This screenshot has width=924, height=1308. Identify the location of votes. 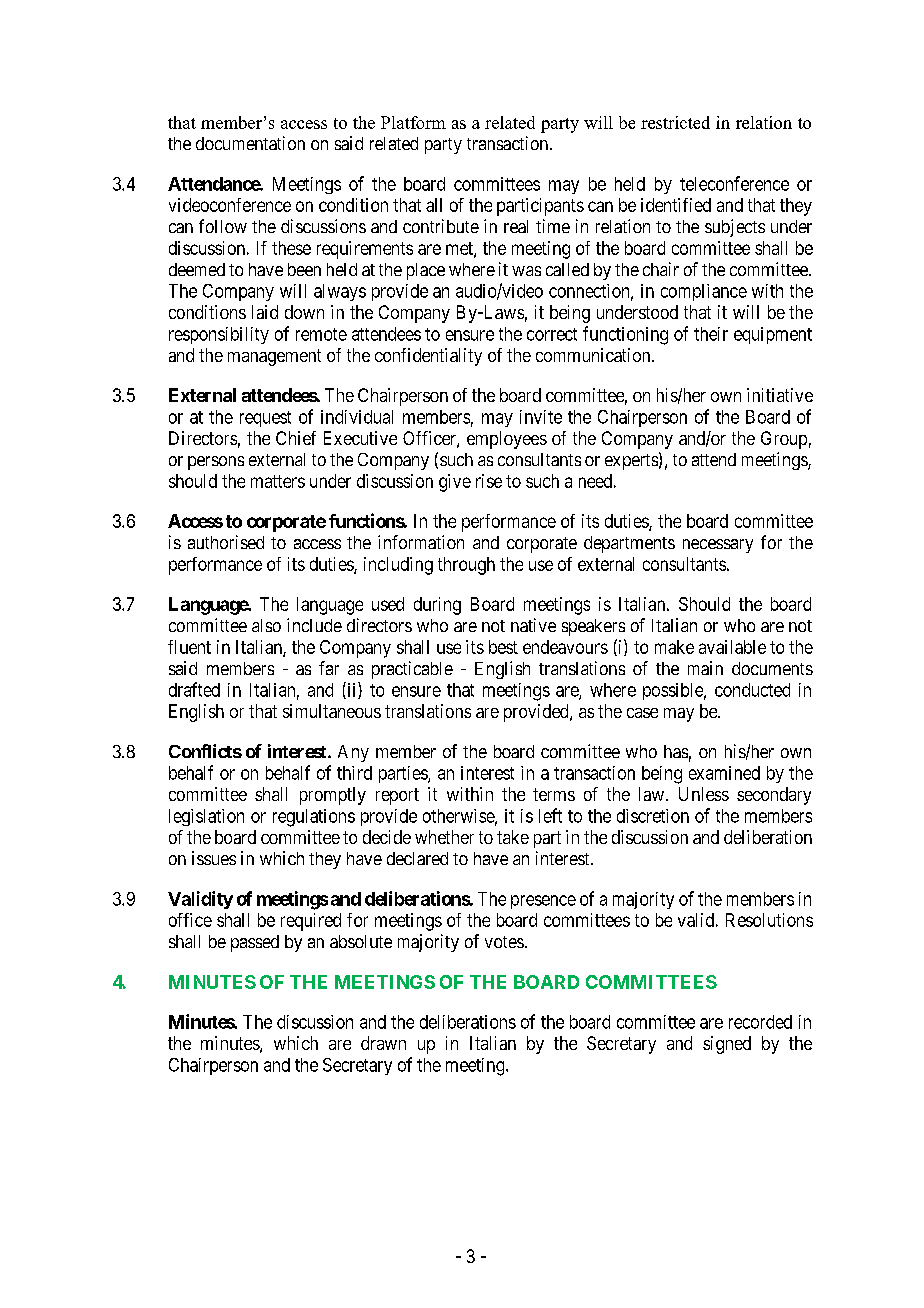
(504, 942).
